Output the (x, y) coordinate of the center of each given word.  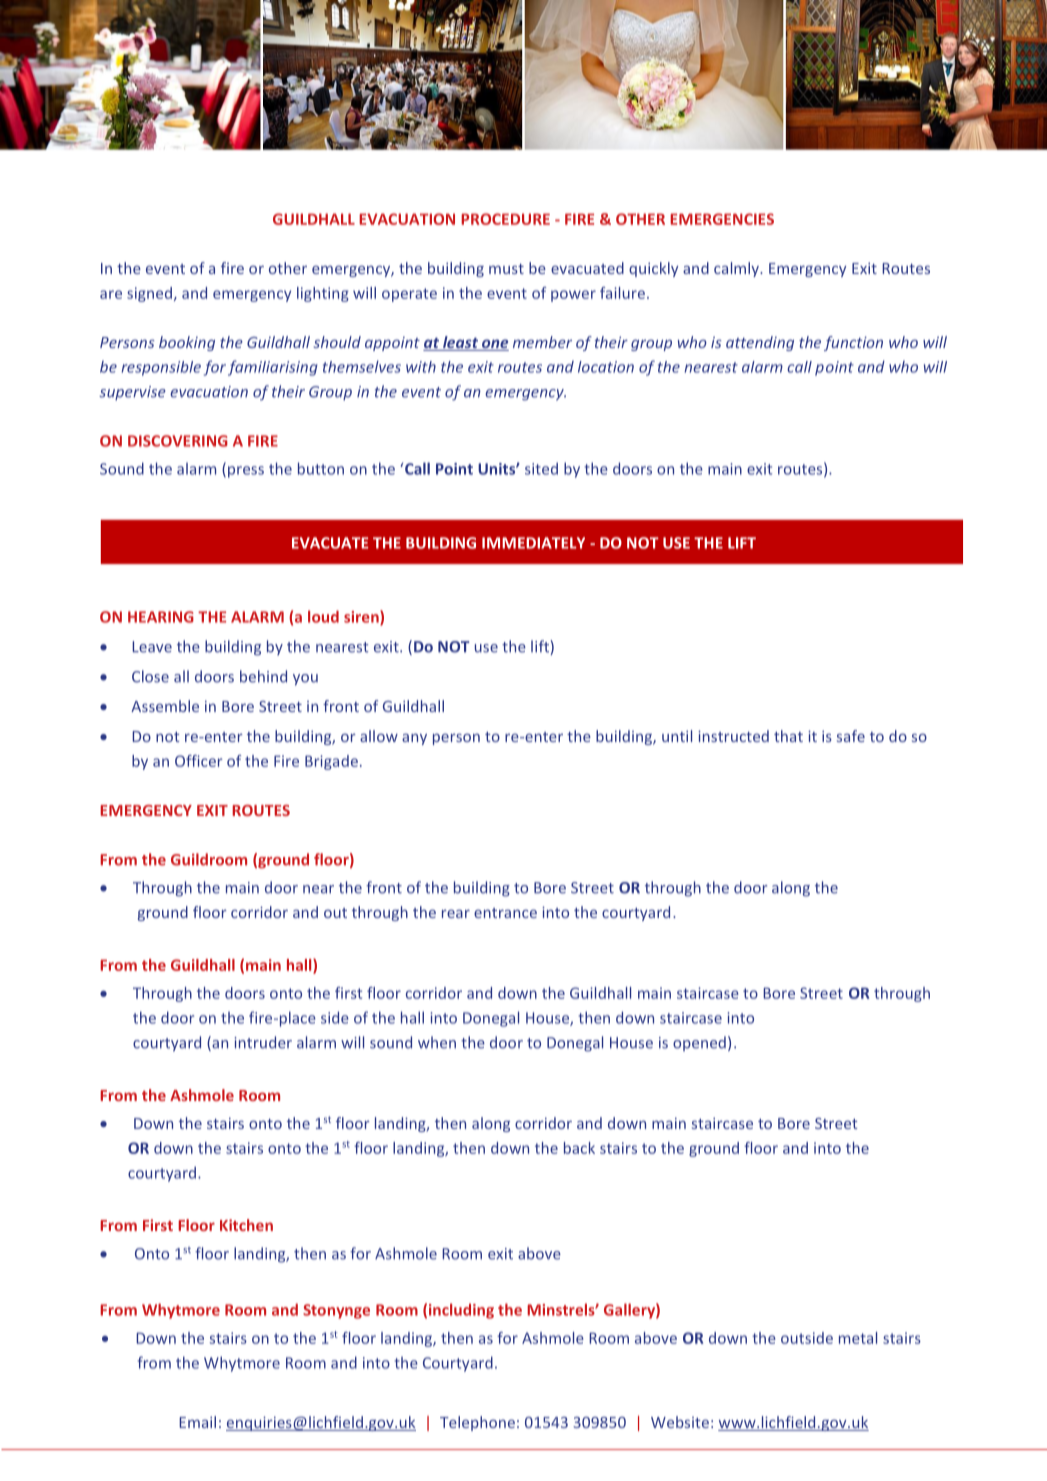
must (506, 269)
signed (149, 294)
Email (197, 1422)
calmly (737, 269)
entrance (505, 913)
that (788, 736)
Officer (199, 761)
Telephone (477, 1423)
